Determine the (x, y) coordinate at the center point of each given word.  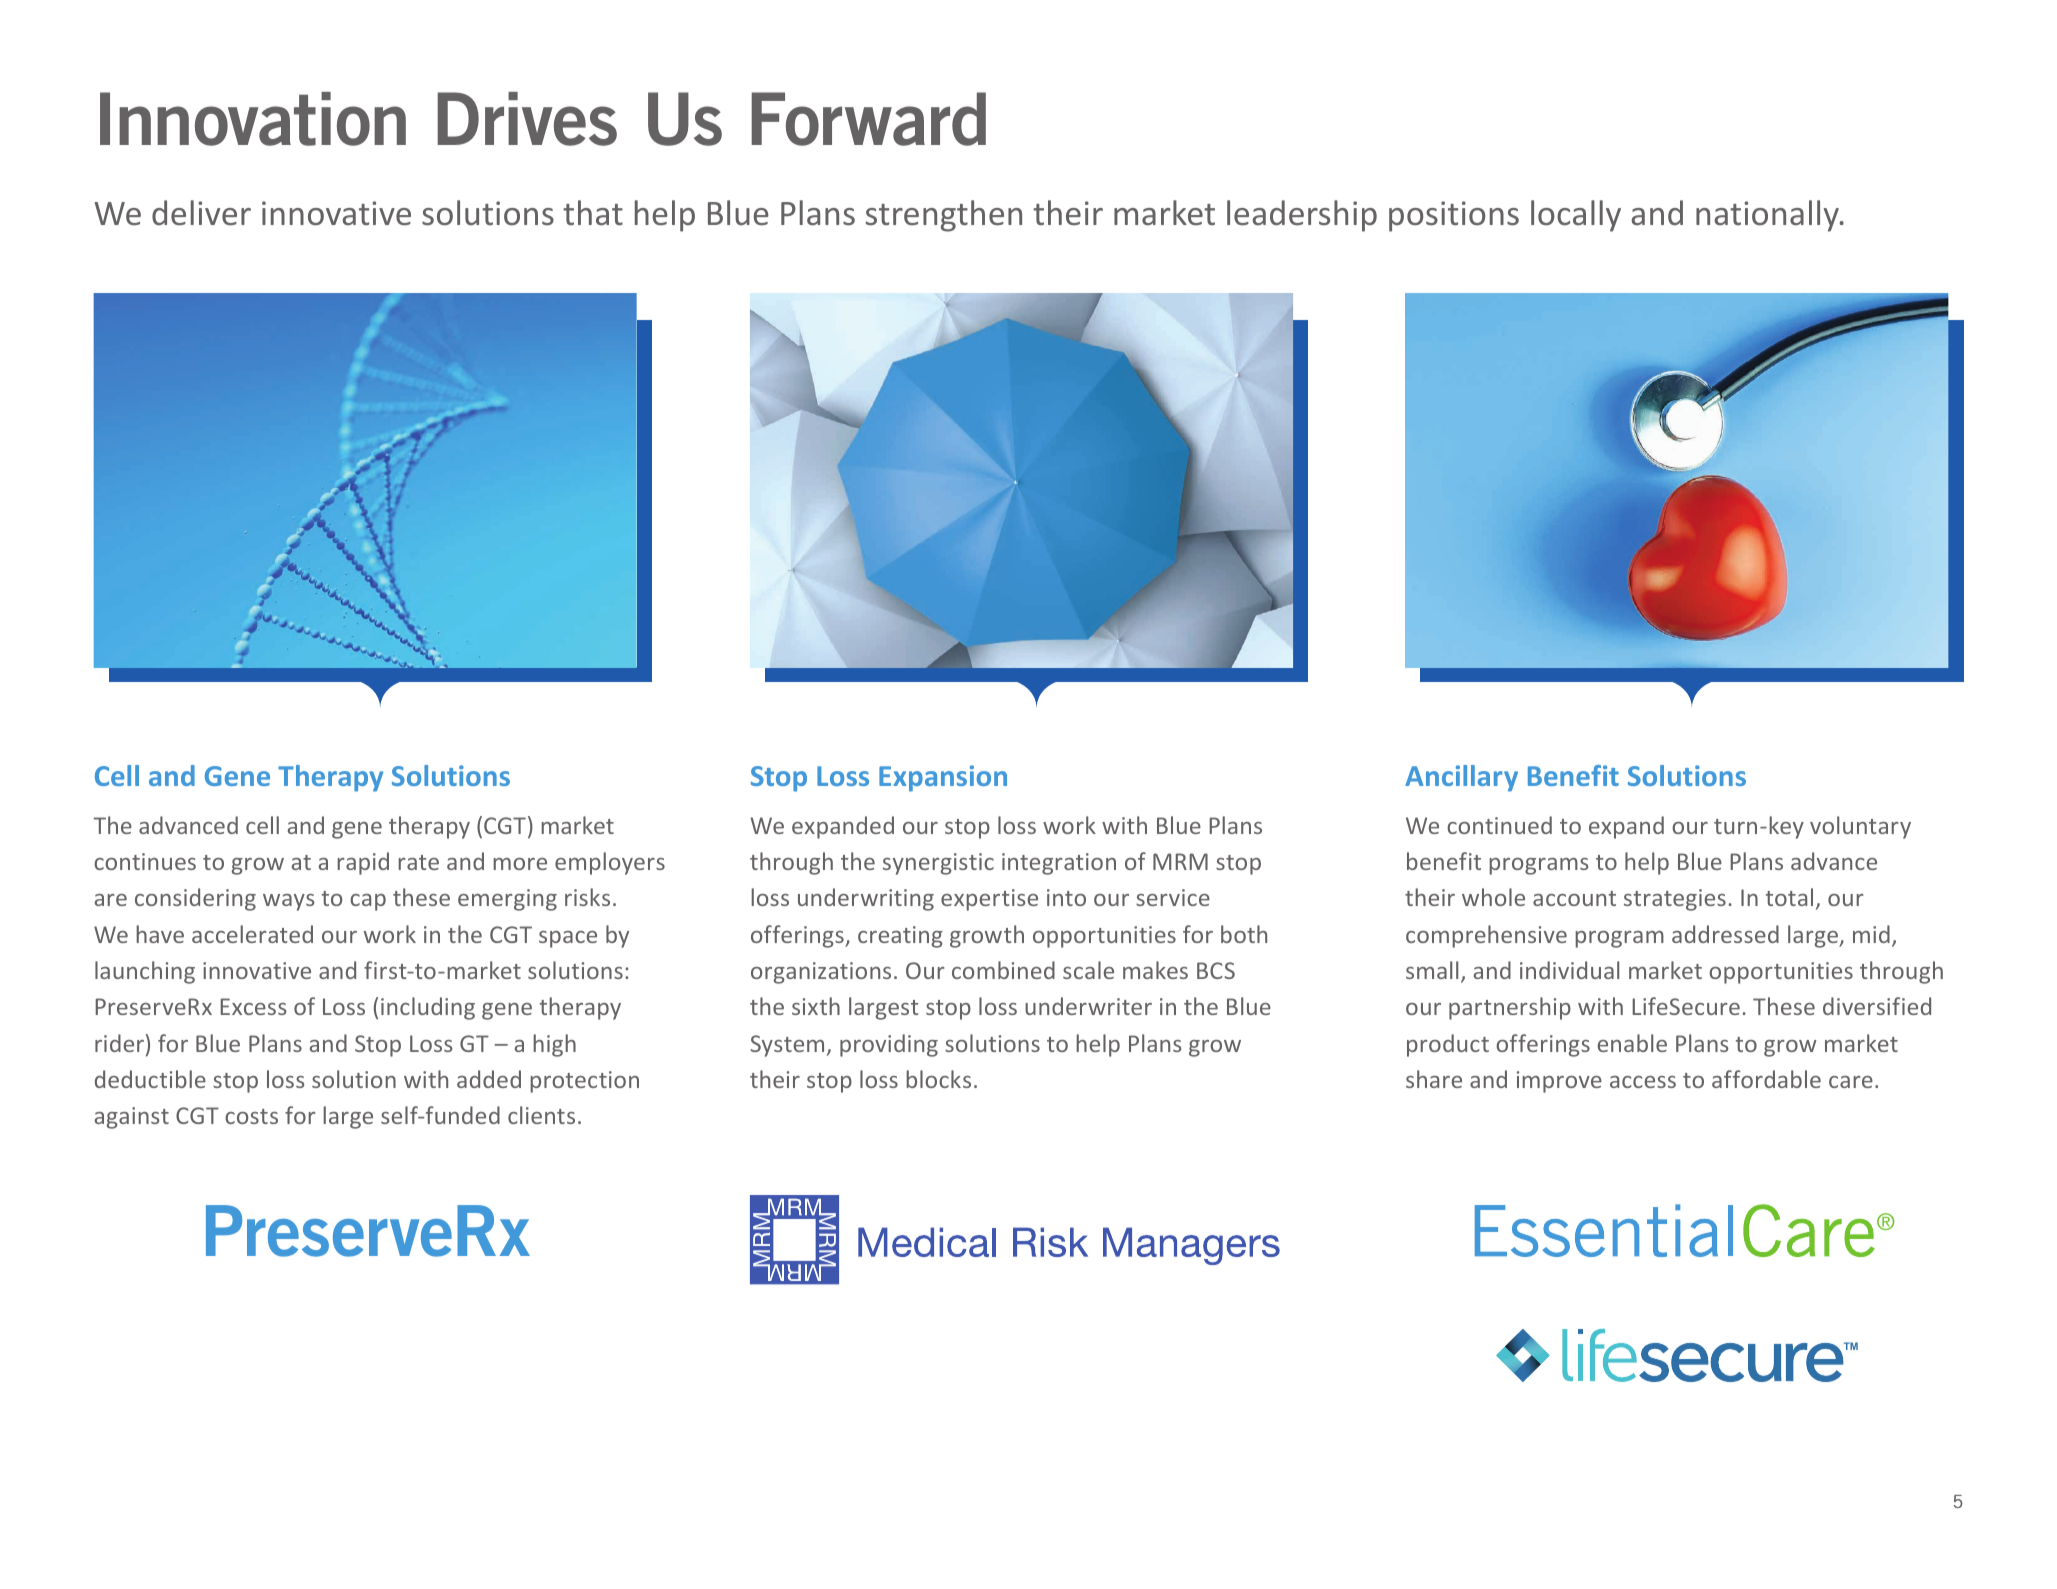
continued (1499, 825)
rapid (363, 863)
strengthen (944, 216)
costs (251, 1116)
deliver (201, 213)
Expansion (943, 778)
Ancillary (1461, 778)
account (1574, 898)
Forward (868, 119)
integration (1059, 864)
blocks (938, 1079)
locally (1576, 216)
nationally (1768, 216)
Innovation (253, 119)
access (1643, 1082)
